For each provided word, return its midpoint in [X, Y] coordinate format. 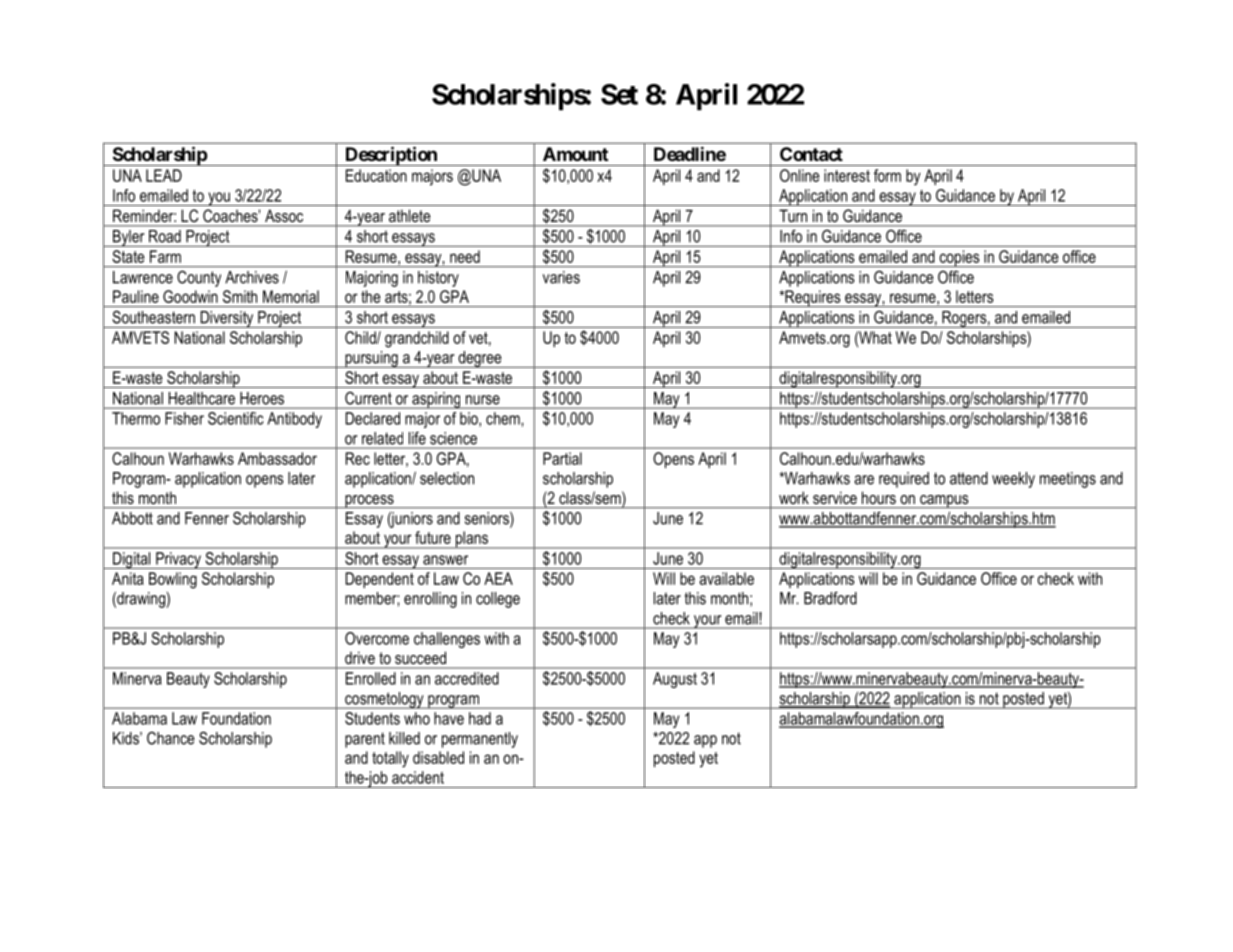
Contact [811, 154]
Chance [171, 738]
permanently [480, 740]
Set [619, 94]
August [675, 680]
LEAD [164, 175]
